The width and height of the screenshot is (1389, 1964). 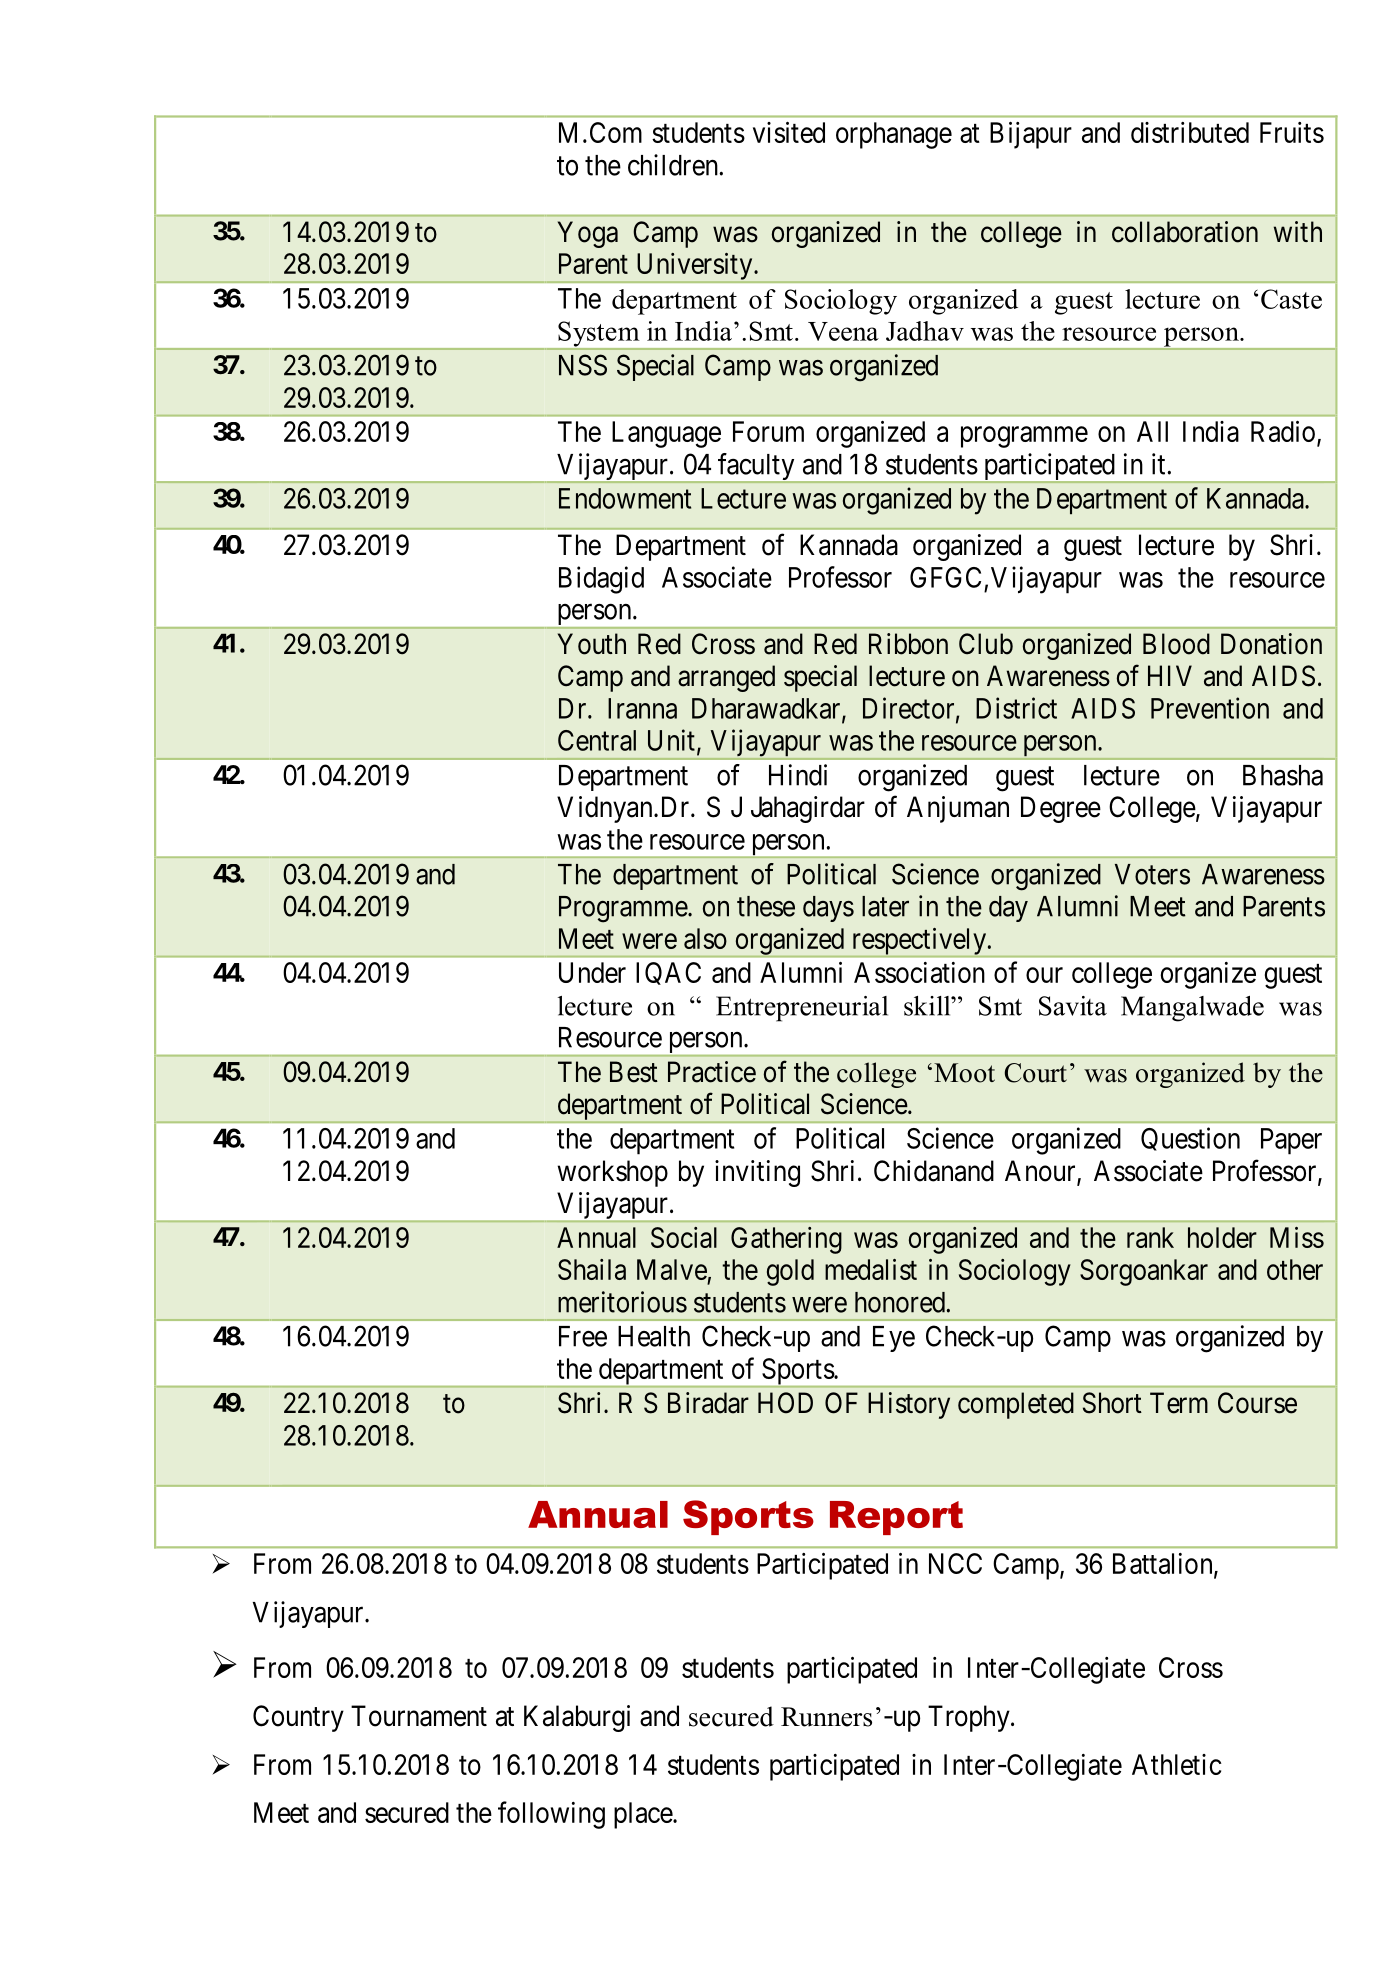 I want to click on Athletic, so click(x=1177, y=1764).
